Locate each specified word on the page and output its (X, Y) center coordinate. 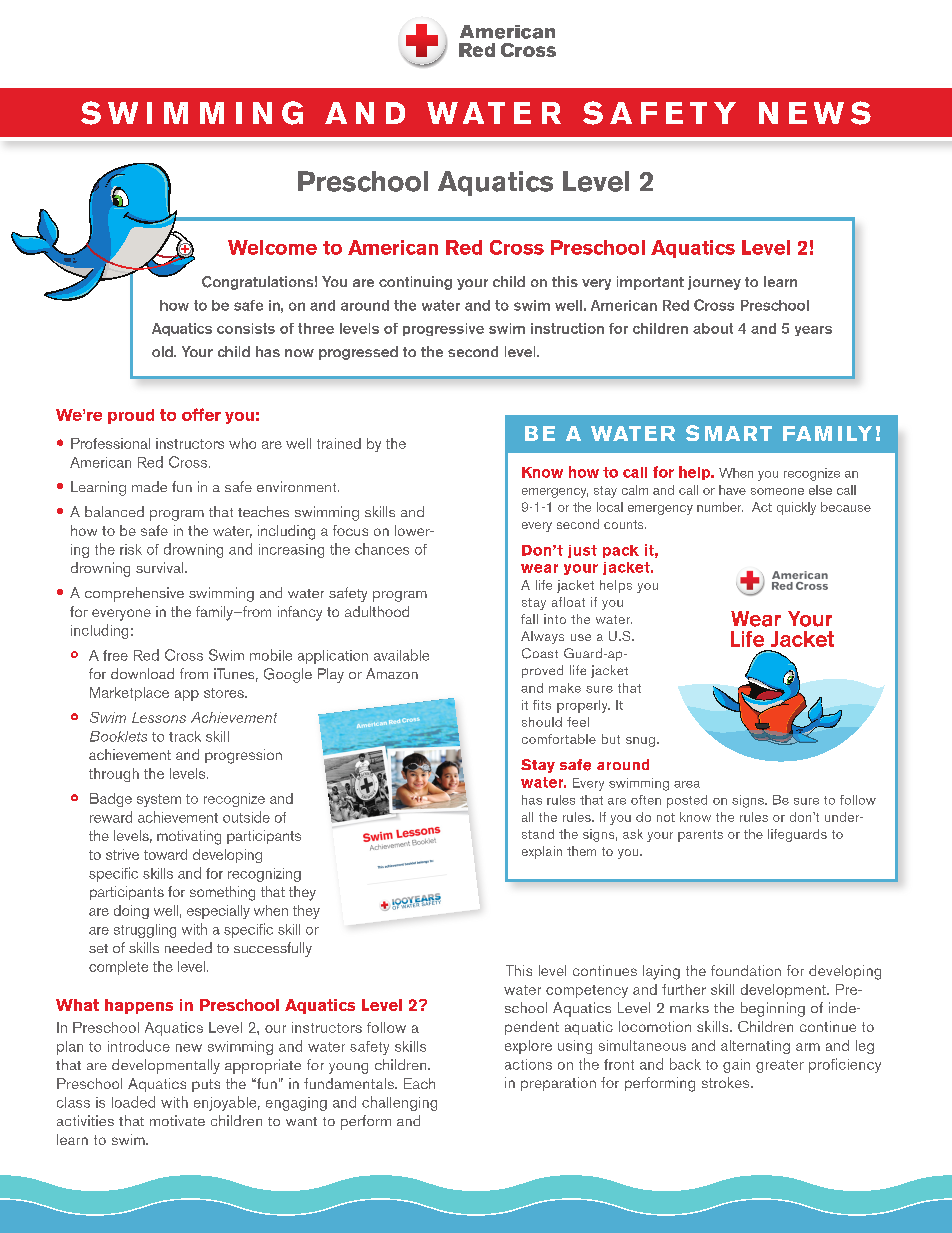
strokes (727, 1082)
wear (539, 568)
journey (714, 283)
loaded (133, 1102)
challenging (399, 1103)
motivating (189, 837)
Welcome (272, 247)
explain (542, 852)
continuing (415, 283)
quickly (796, 508)
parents (700, 836)
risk (131, 549)
